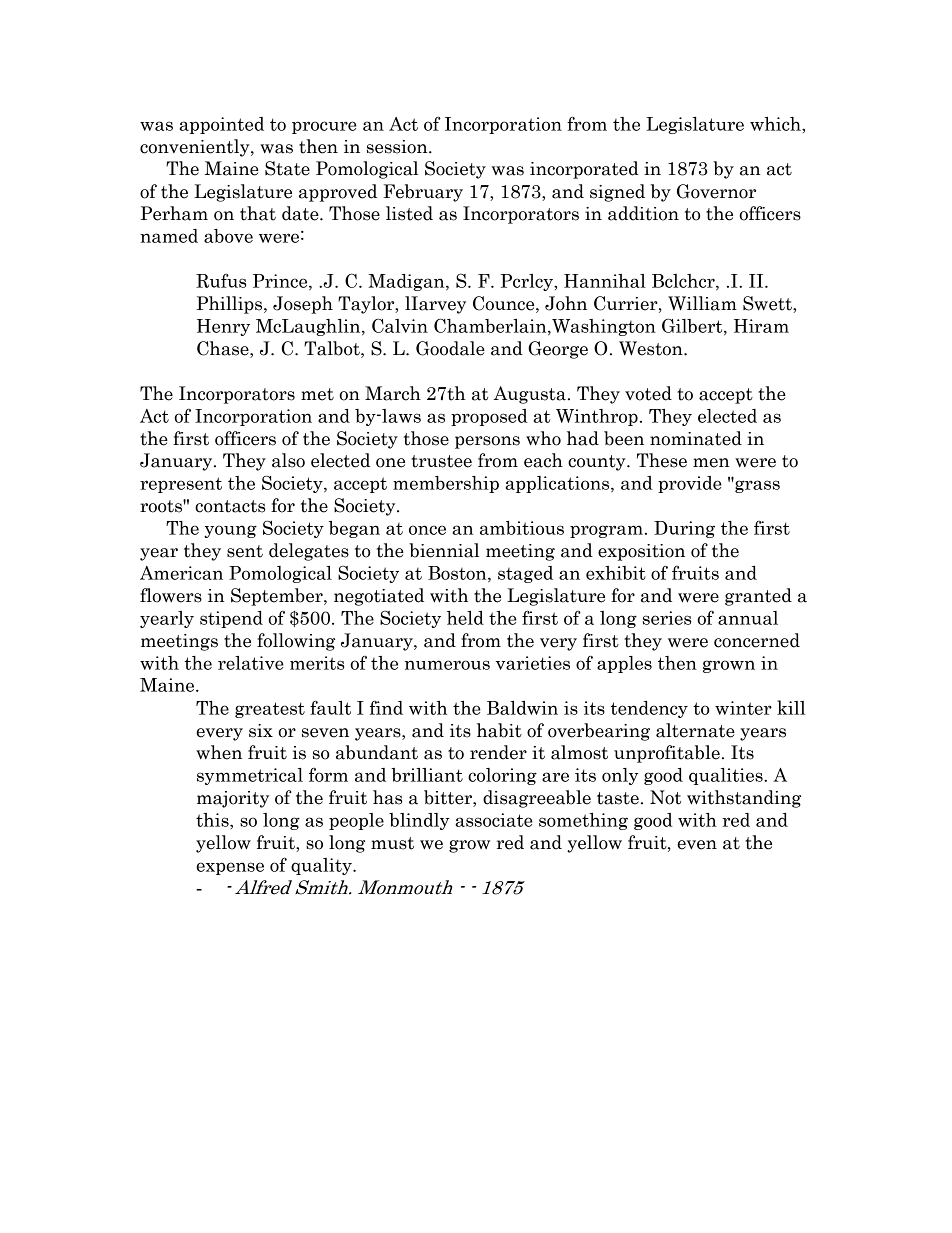 This screenshot has width=952, height=1233. Describe the element at coordinates (776, 124) in the screenshot. I see `which` at that location.
